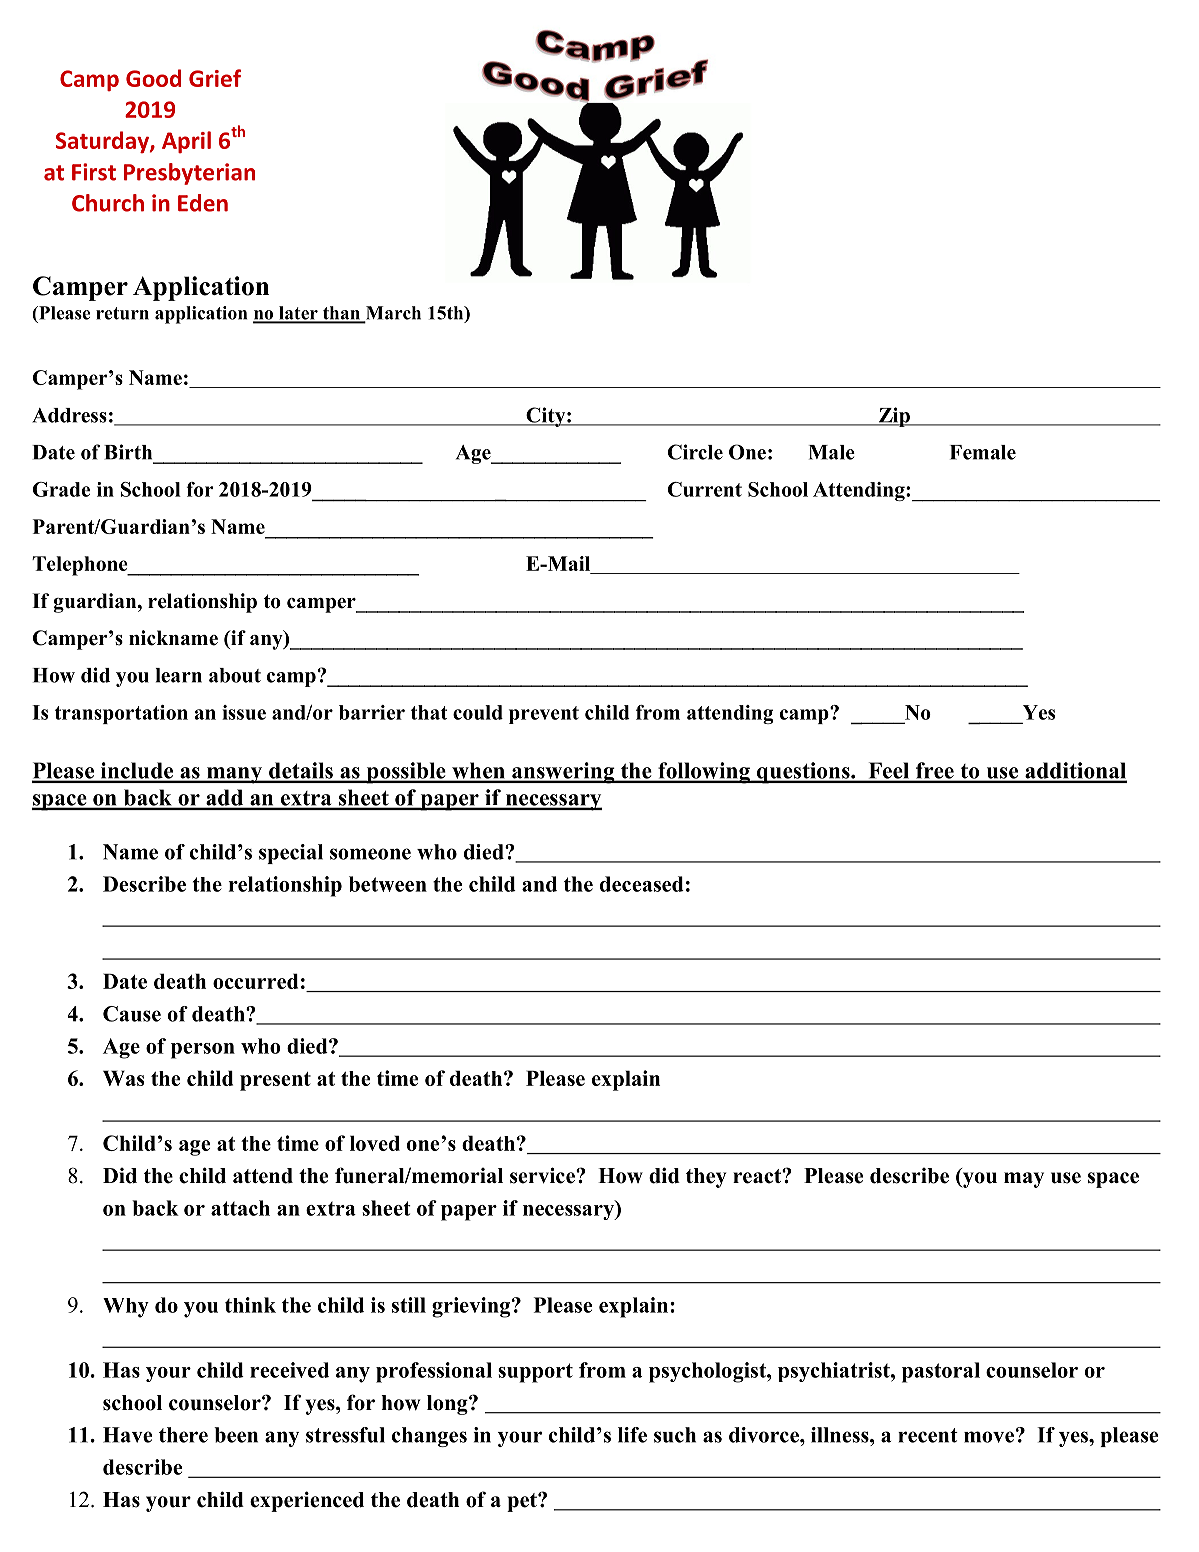 This page has height=1552, width=1199. I want to click on April, so click(186, 142).
